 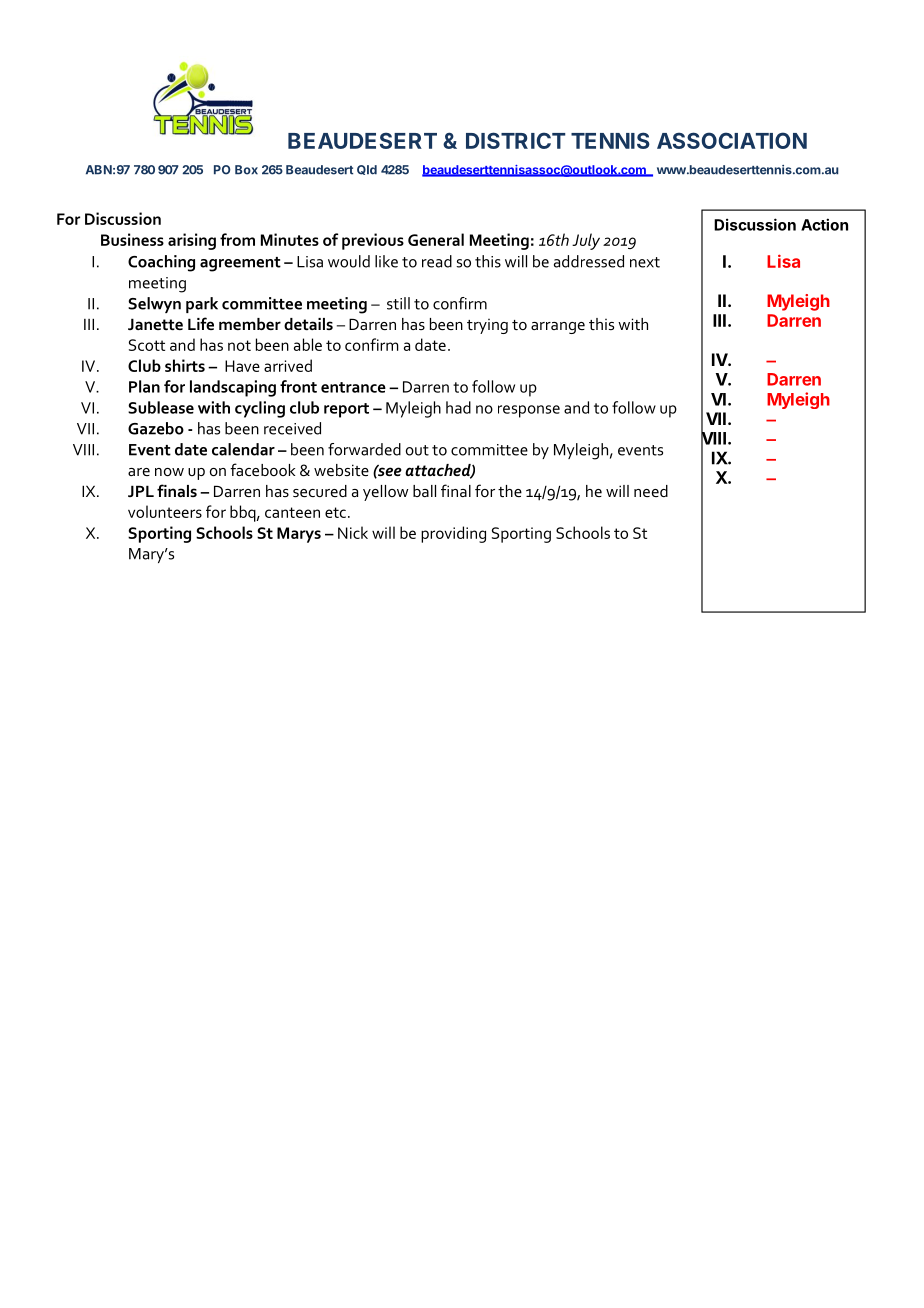 I want to click on trying, so click(x=487, y=326).
